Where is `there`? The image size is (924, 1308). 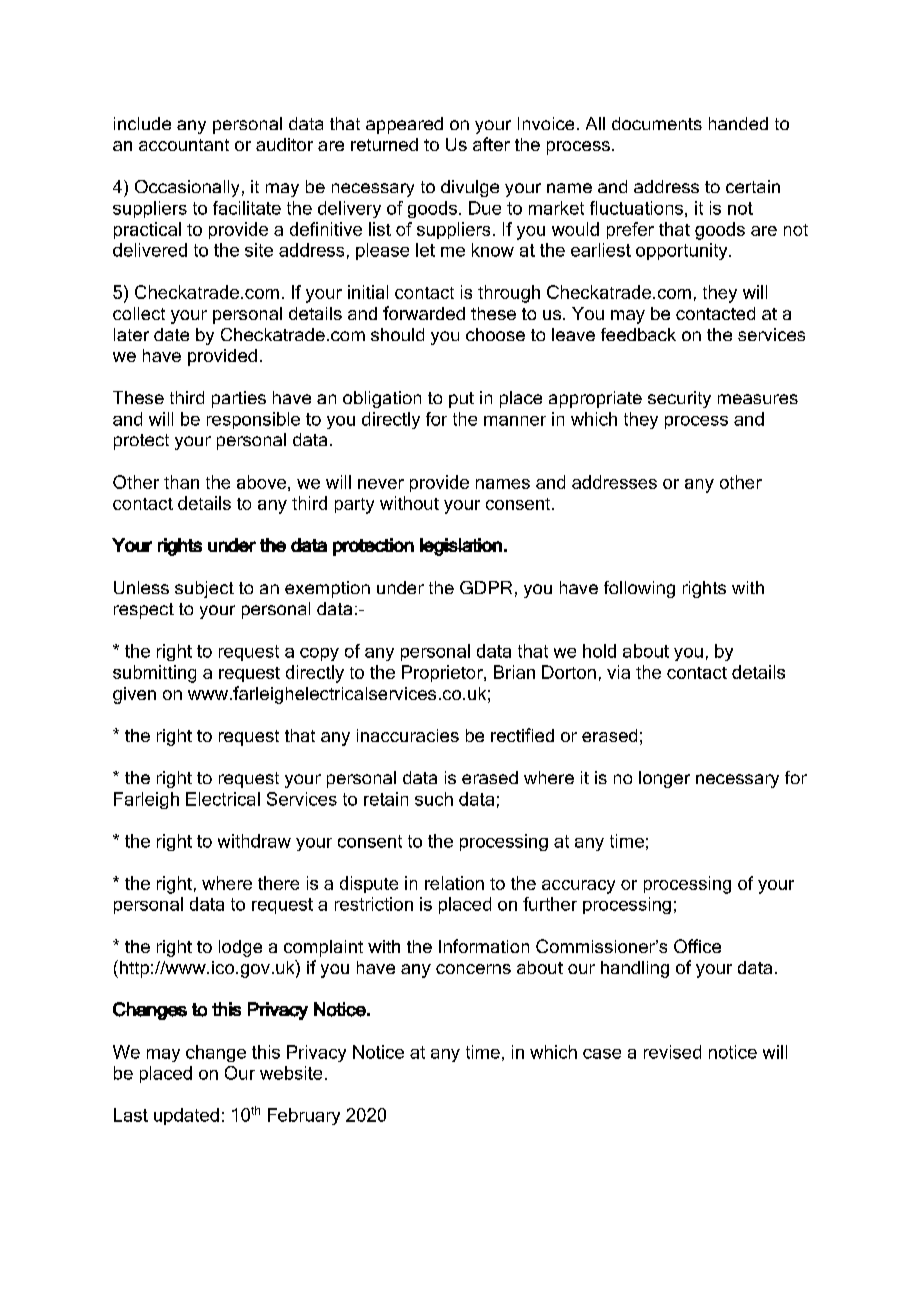
there is located at coordinates (278, 883).
